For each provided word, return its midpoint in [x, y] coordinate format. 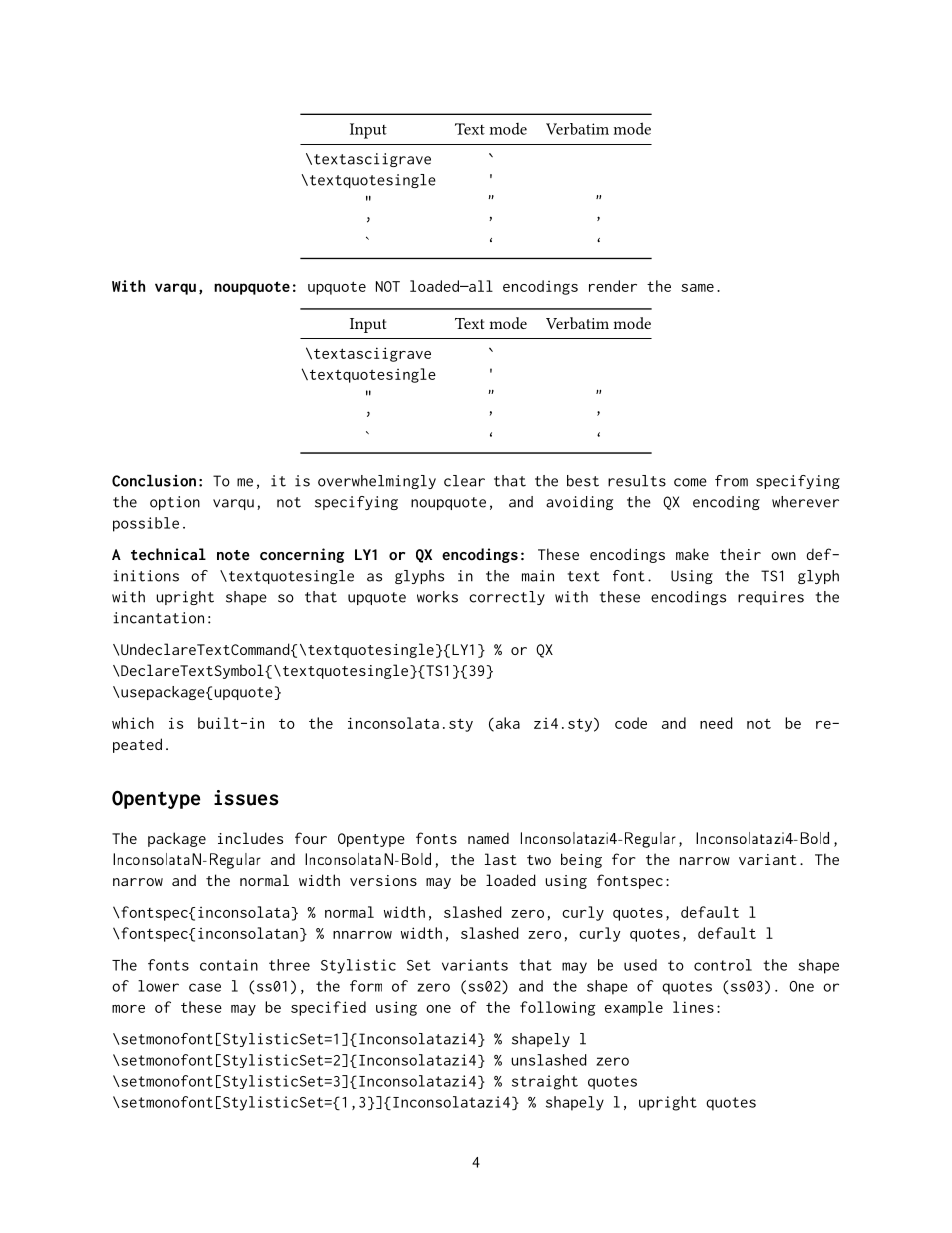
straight [545, 1082]
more [128, 1009]
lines [693, 1007]
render [613, 286]
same [697, 288]
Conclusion [154, 480]
